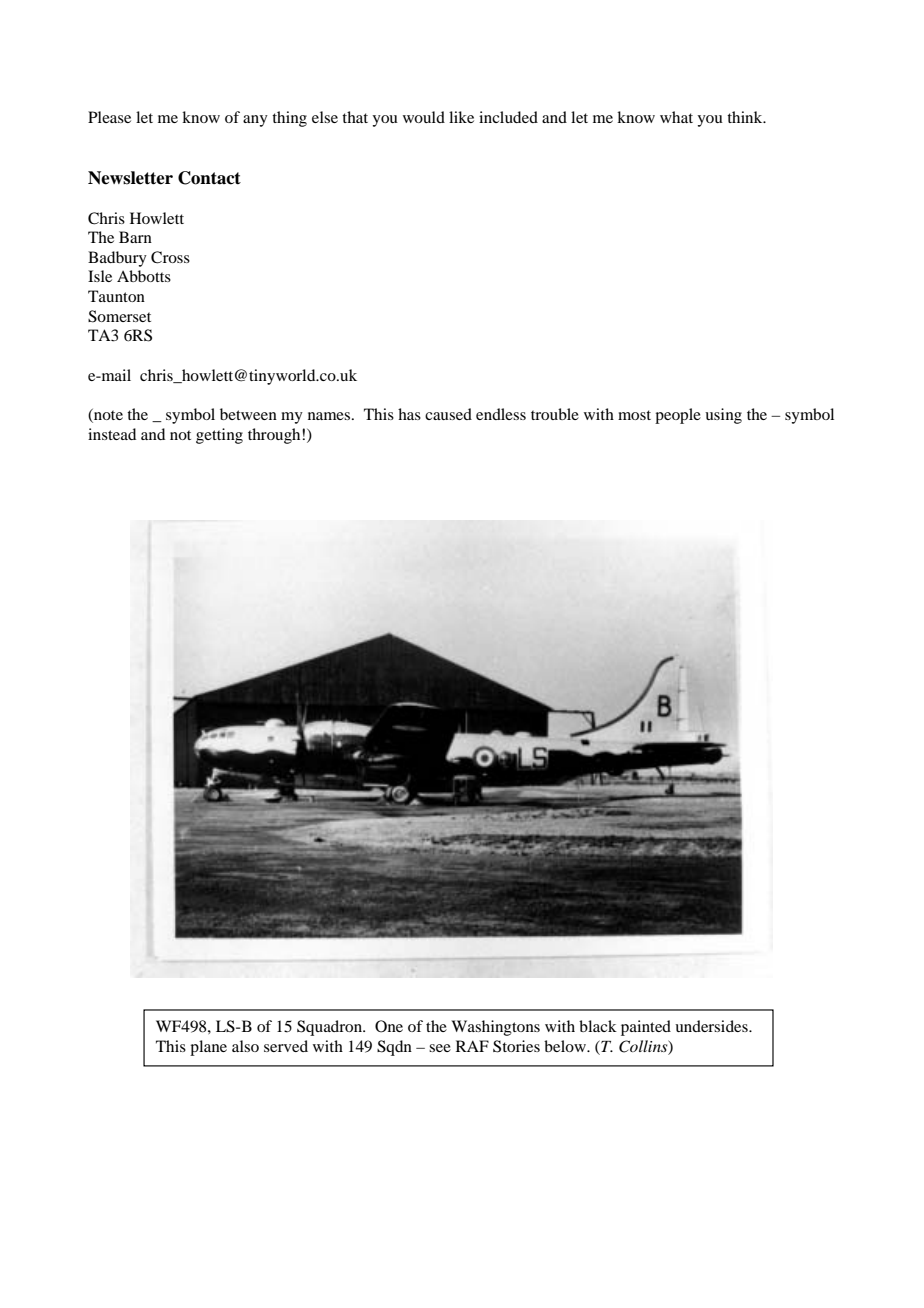  I want to click on what, so click(676, 117).
